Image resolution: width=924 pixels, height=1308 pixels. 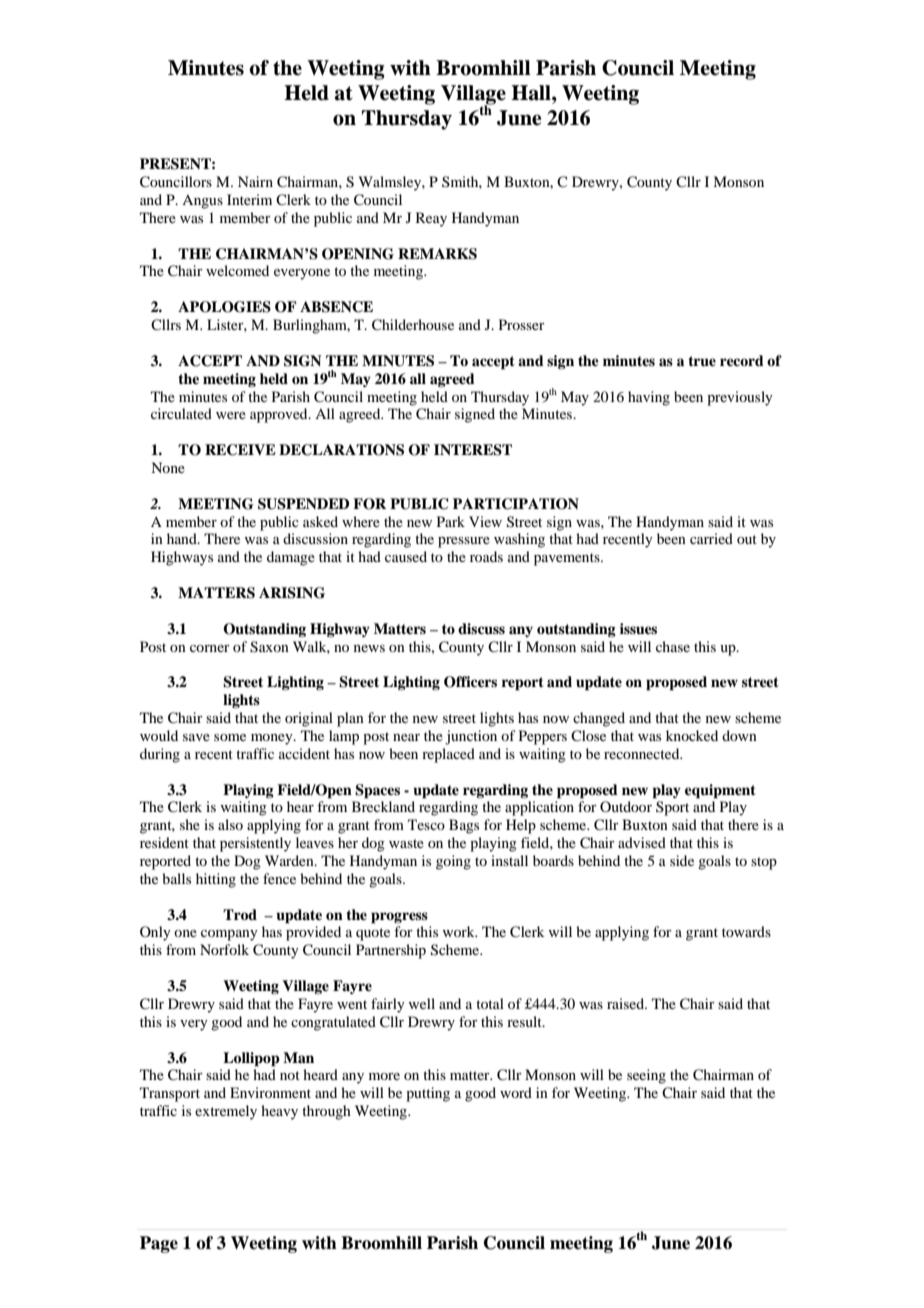 I want to click on Nairn, so click(x=255, y=181).
